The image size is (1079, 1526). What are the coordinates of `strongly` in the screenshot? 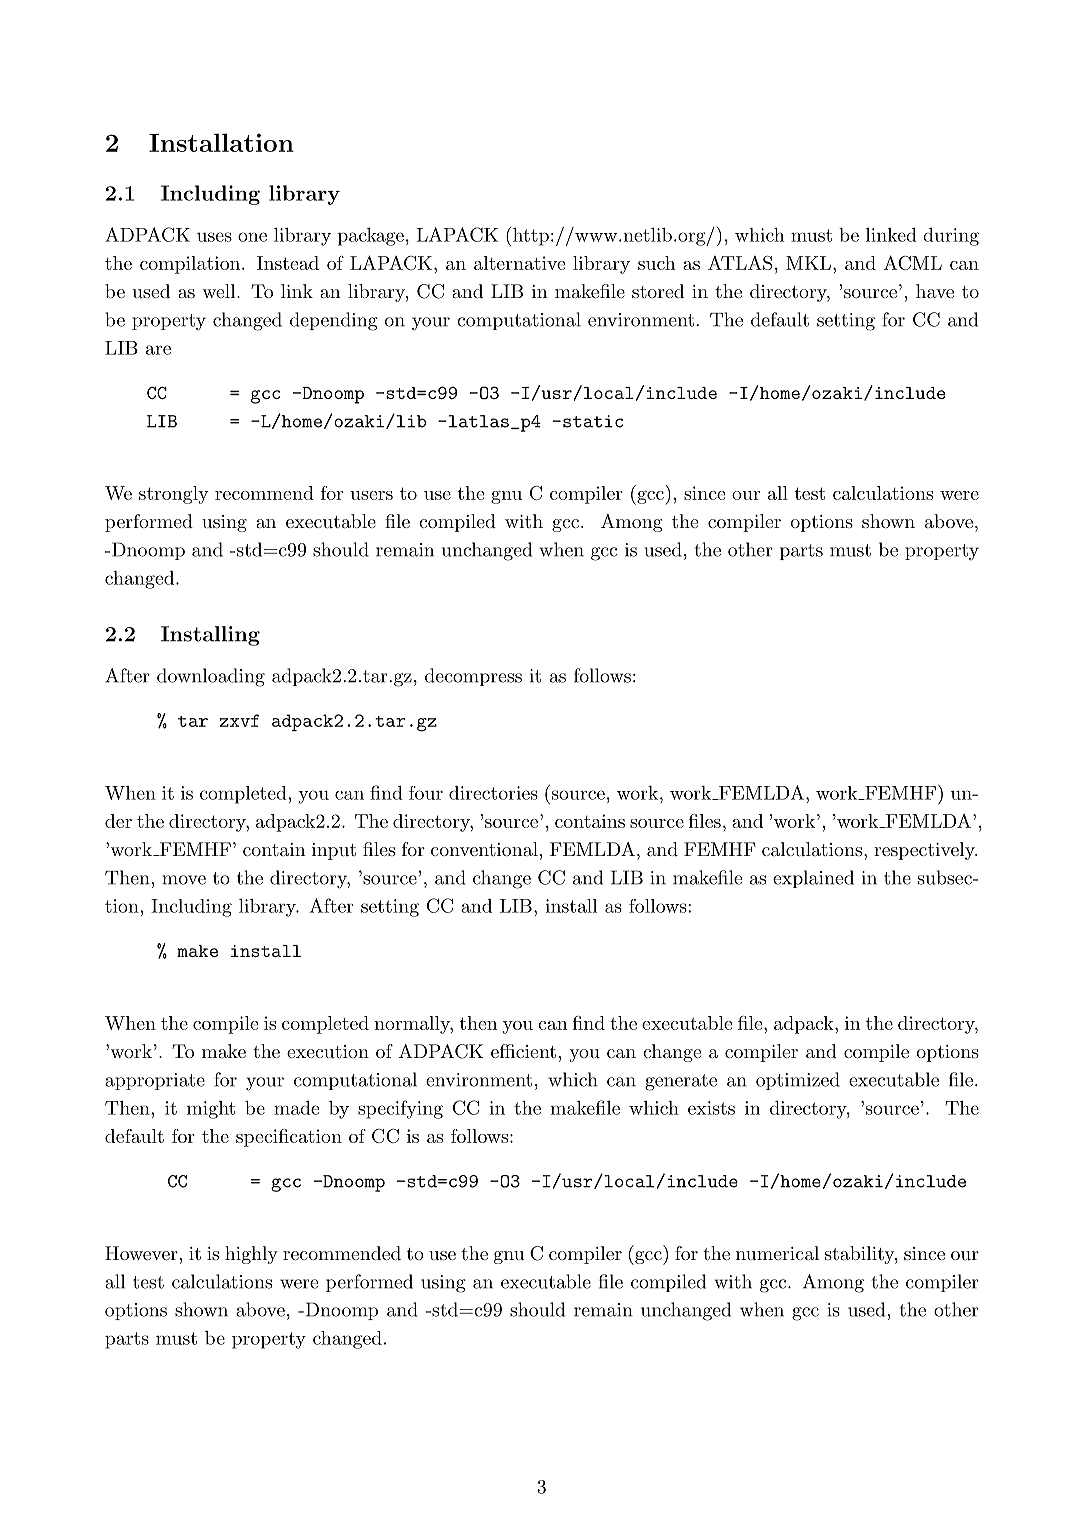 It's located at (174, 495).
